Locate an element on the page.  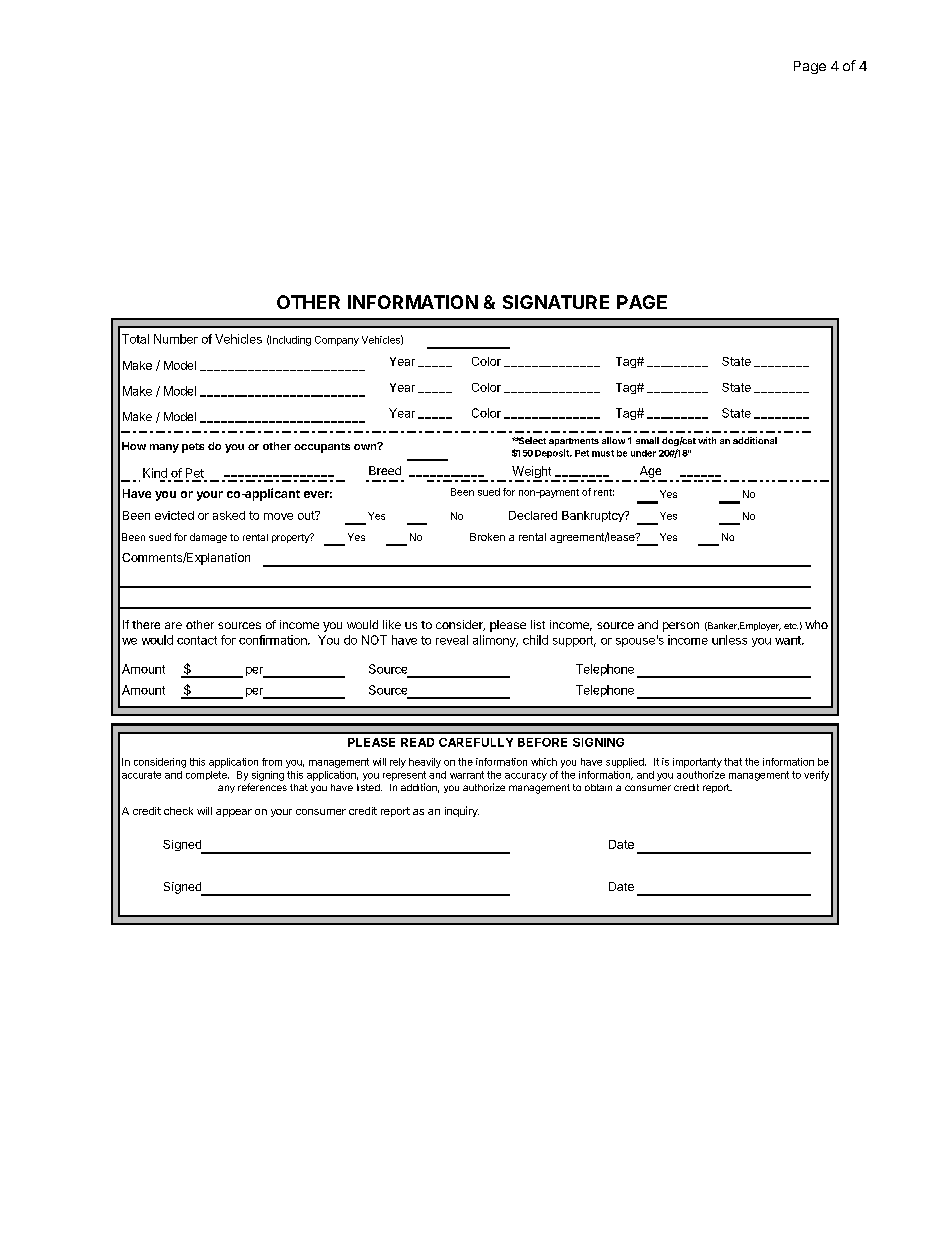
SIGNATURE is located at coordinates (556, 302).
